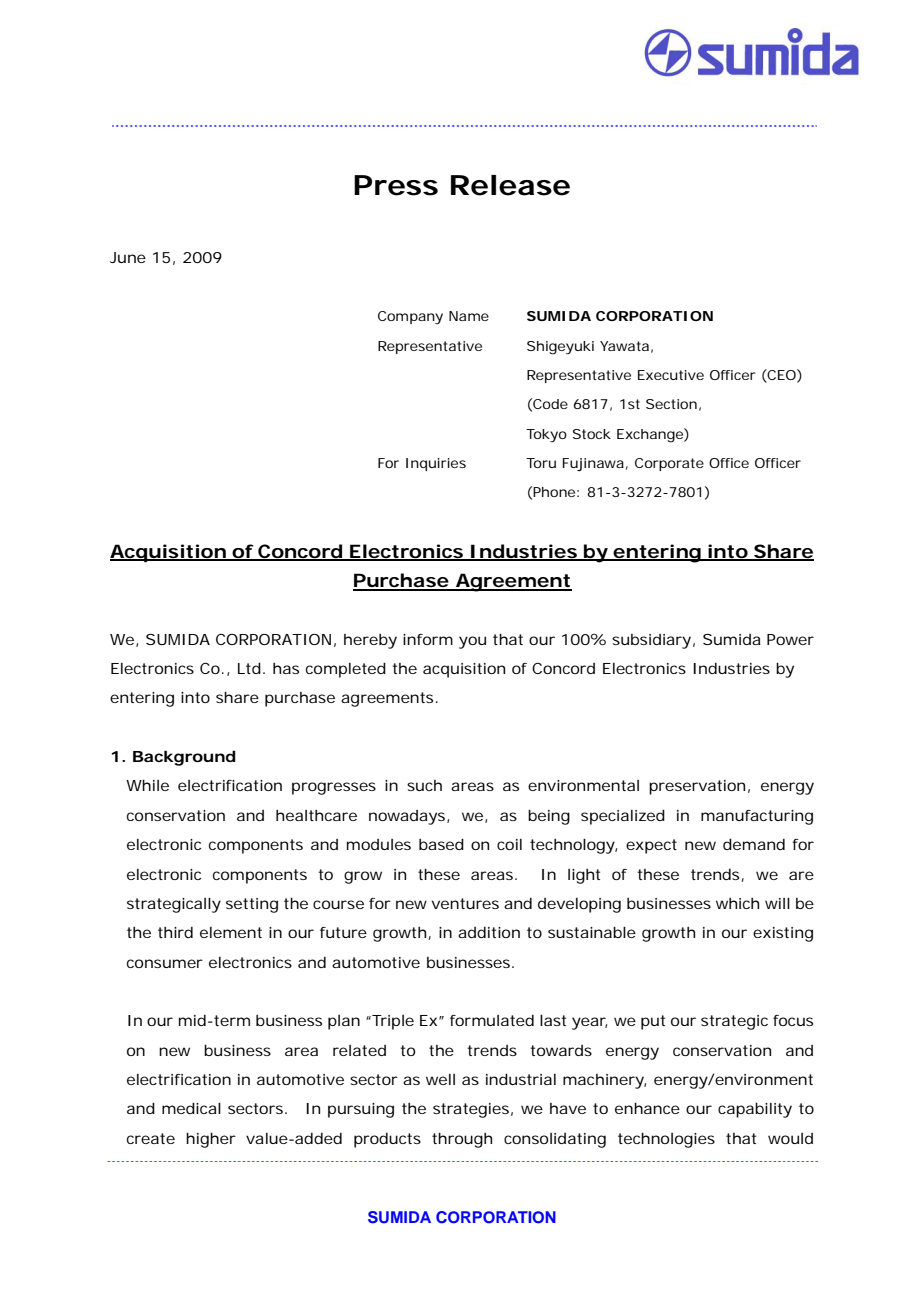  Describe the element at coordinates (651, 641) in the image. I see `subsidiary` at that location.
